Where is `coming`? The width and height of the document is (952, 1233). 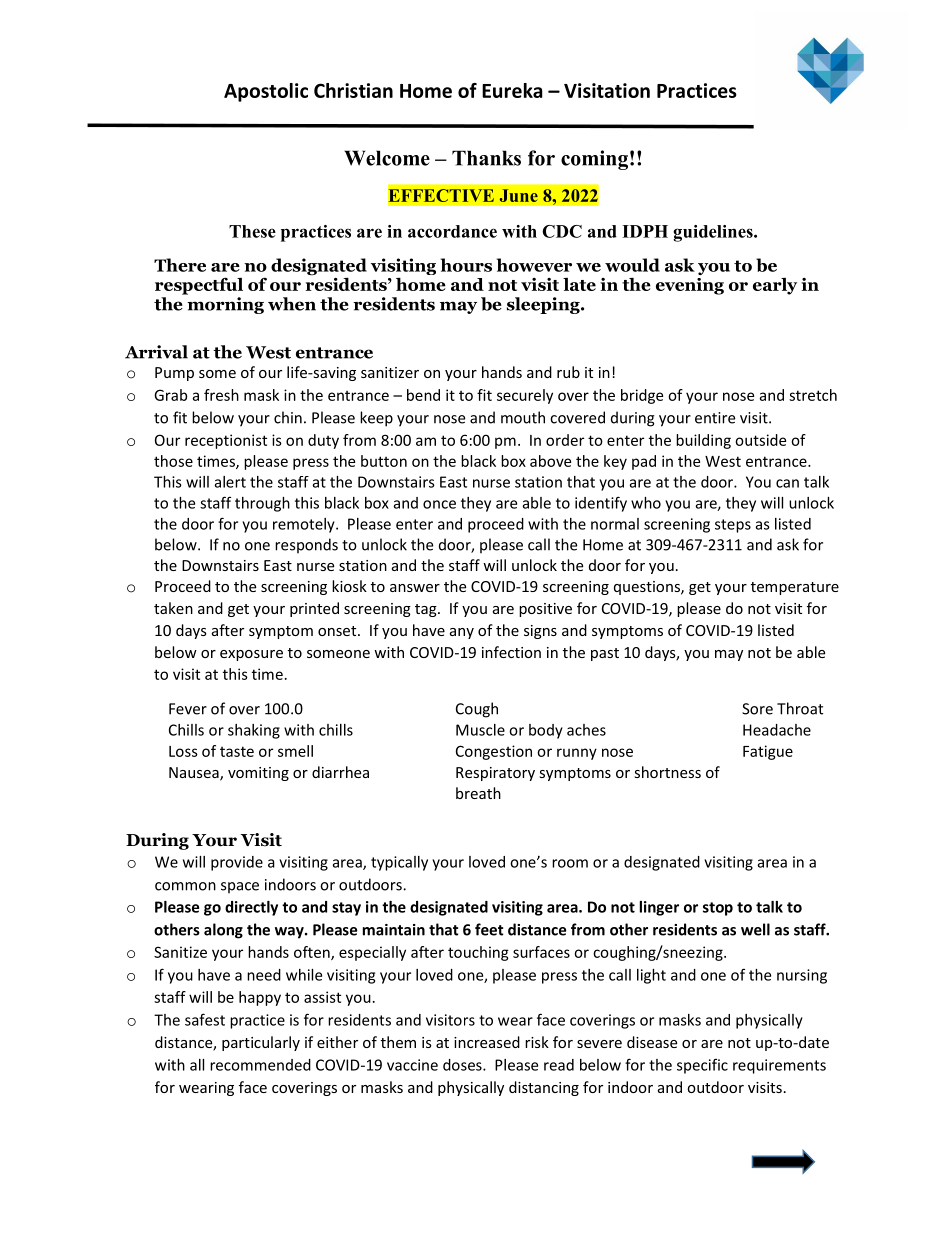 coming is located at coordinates (594, 160).
